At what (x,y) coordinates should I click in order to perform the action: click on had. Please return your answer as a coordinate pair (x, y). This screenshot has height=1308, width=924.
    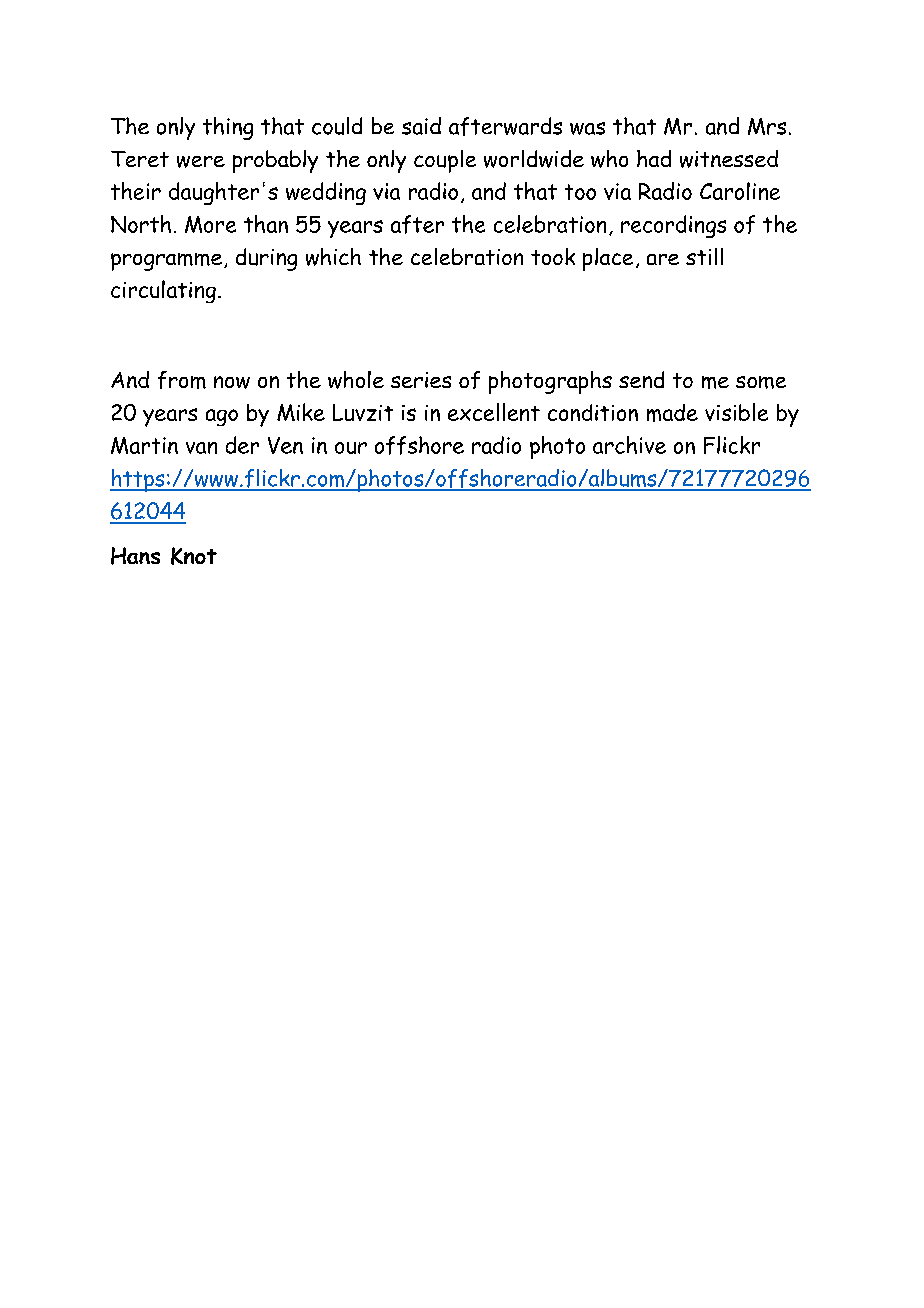
    Looking at the image, I should click on (654, 158).
